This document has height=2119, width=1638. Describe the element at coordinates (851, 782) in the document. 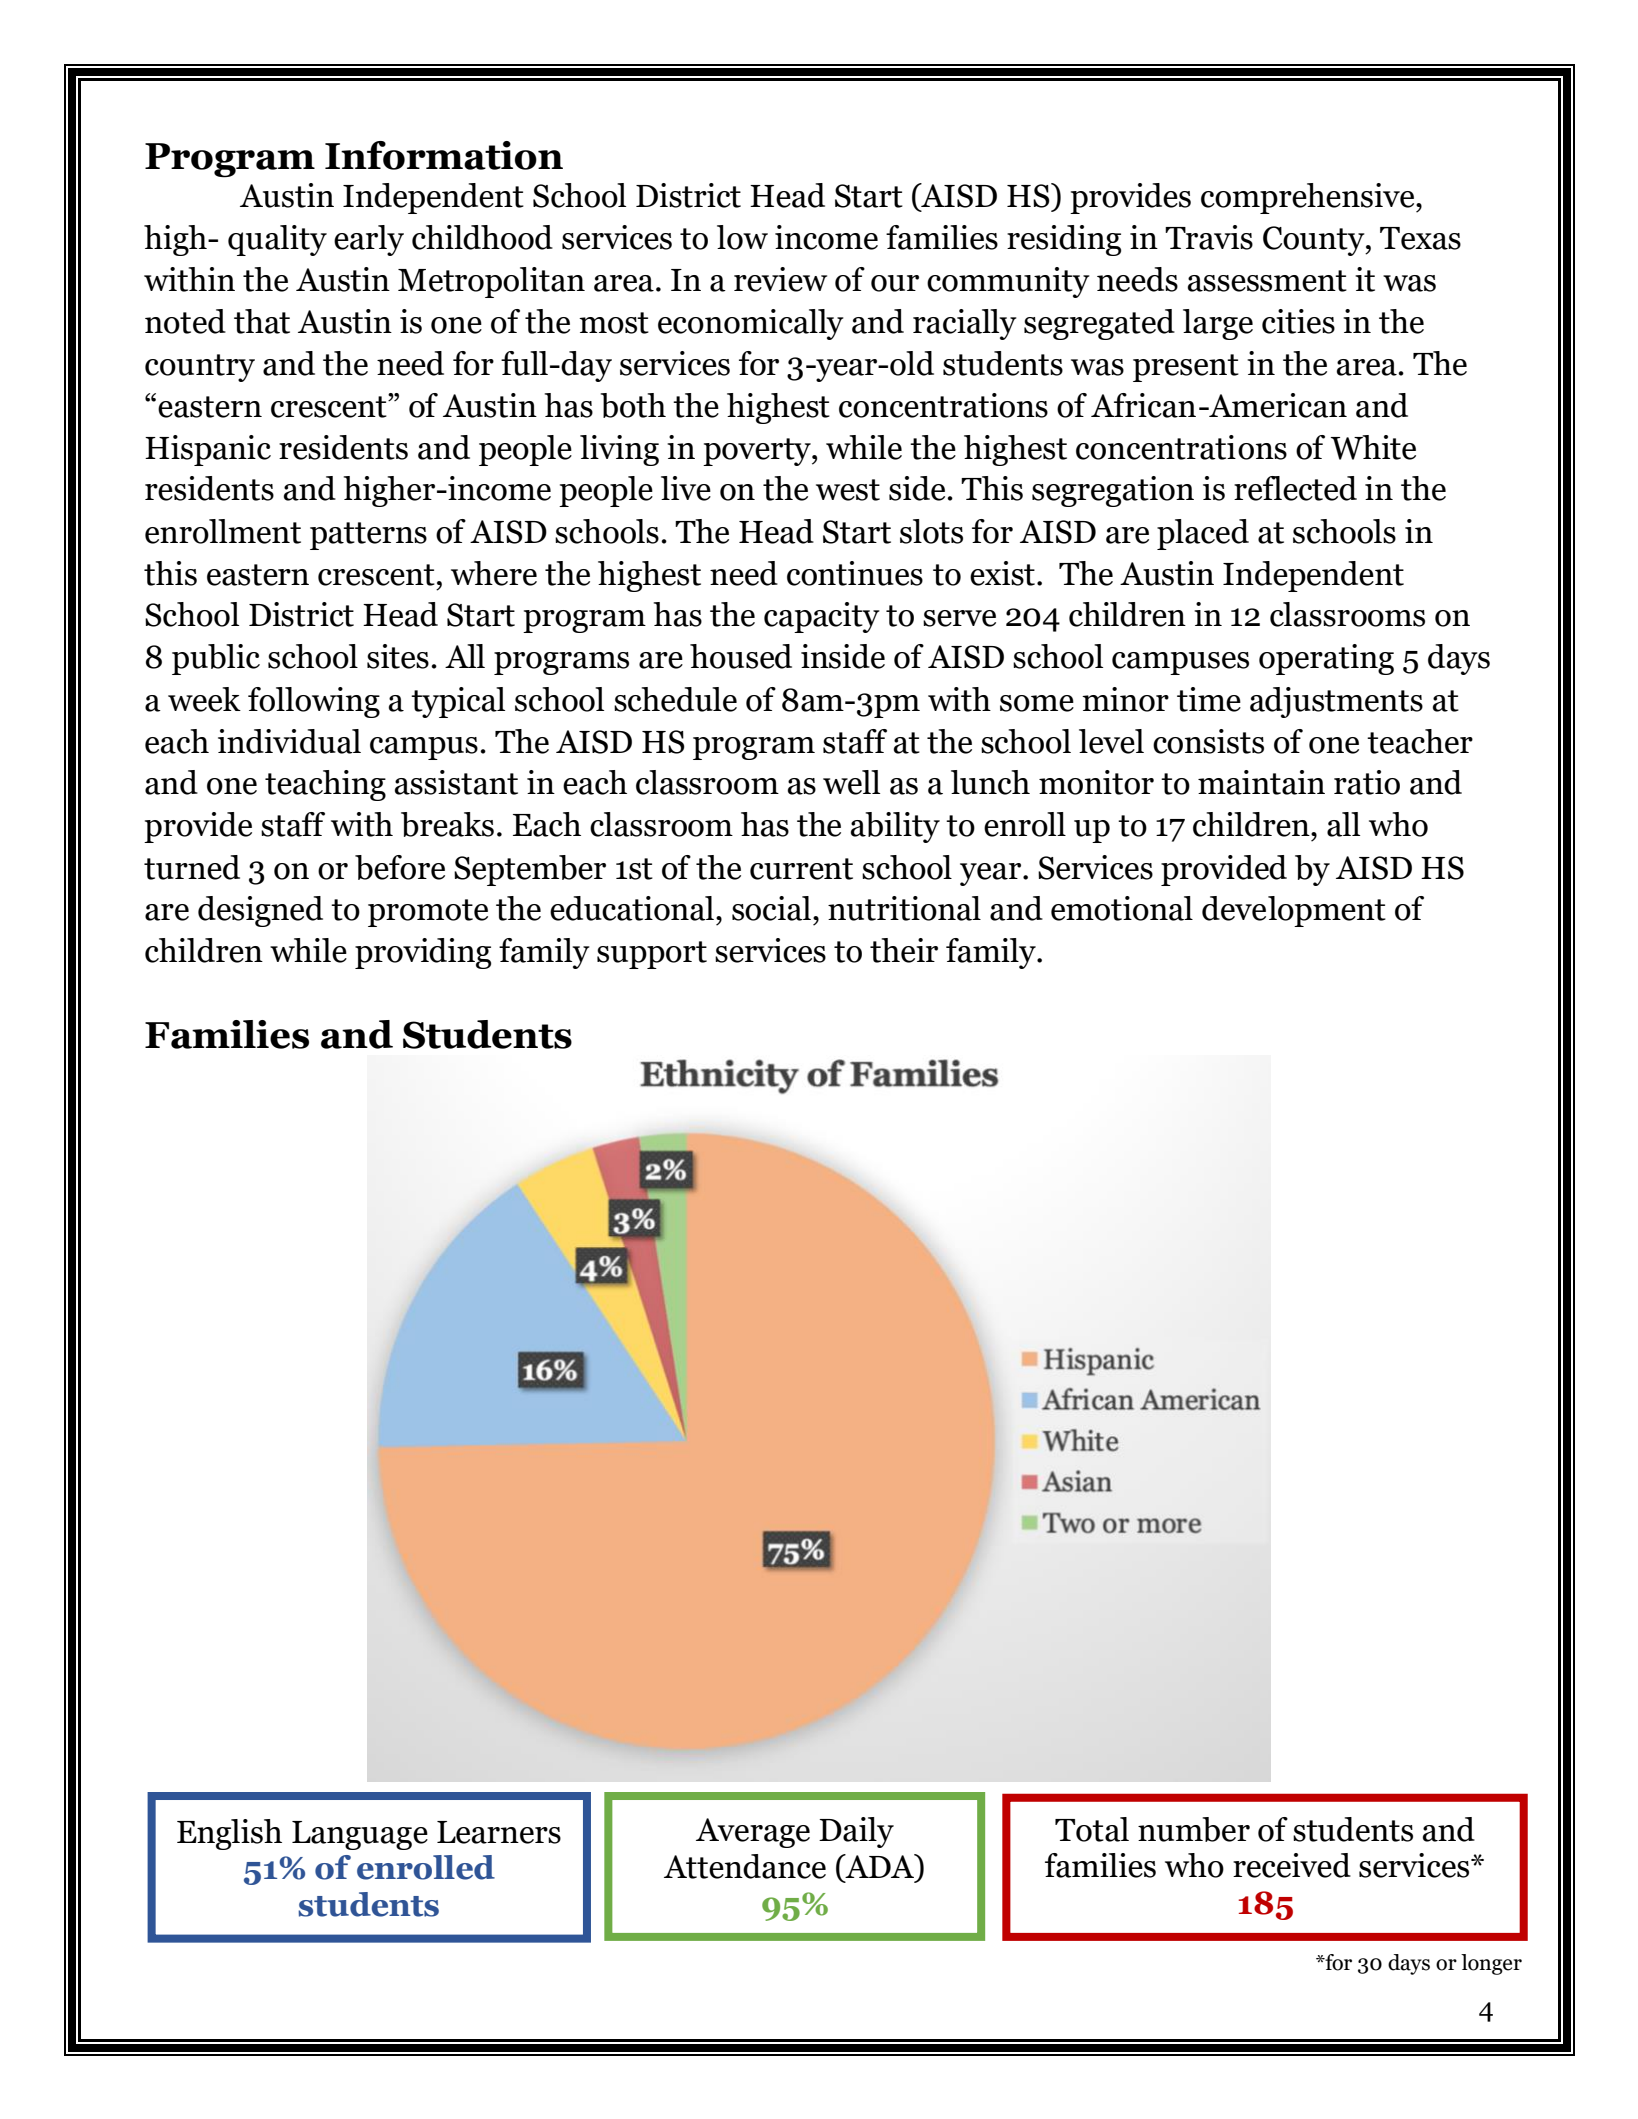

I see `well` at that location.
